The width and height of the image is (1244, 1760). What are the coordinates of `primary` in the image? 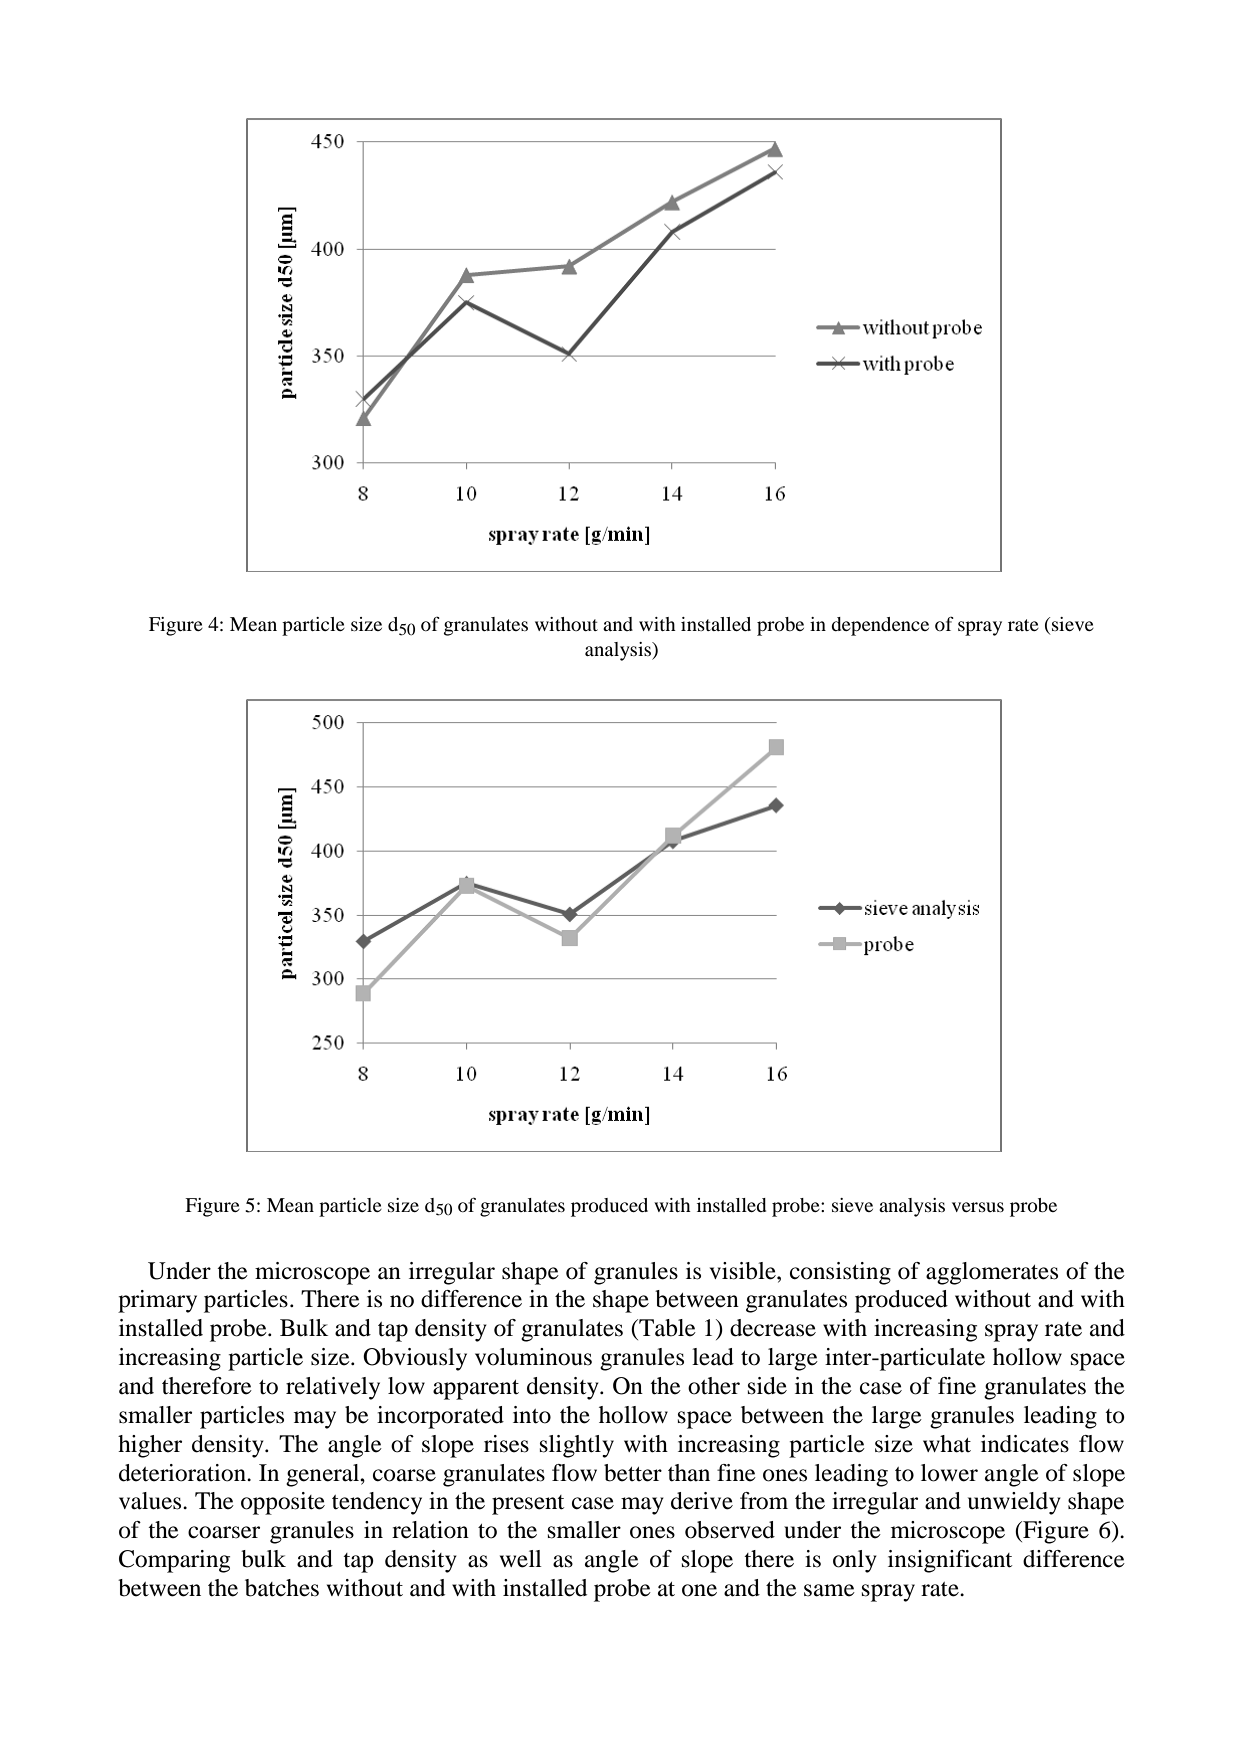 It's located at (157, 1301).
